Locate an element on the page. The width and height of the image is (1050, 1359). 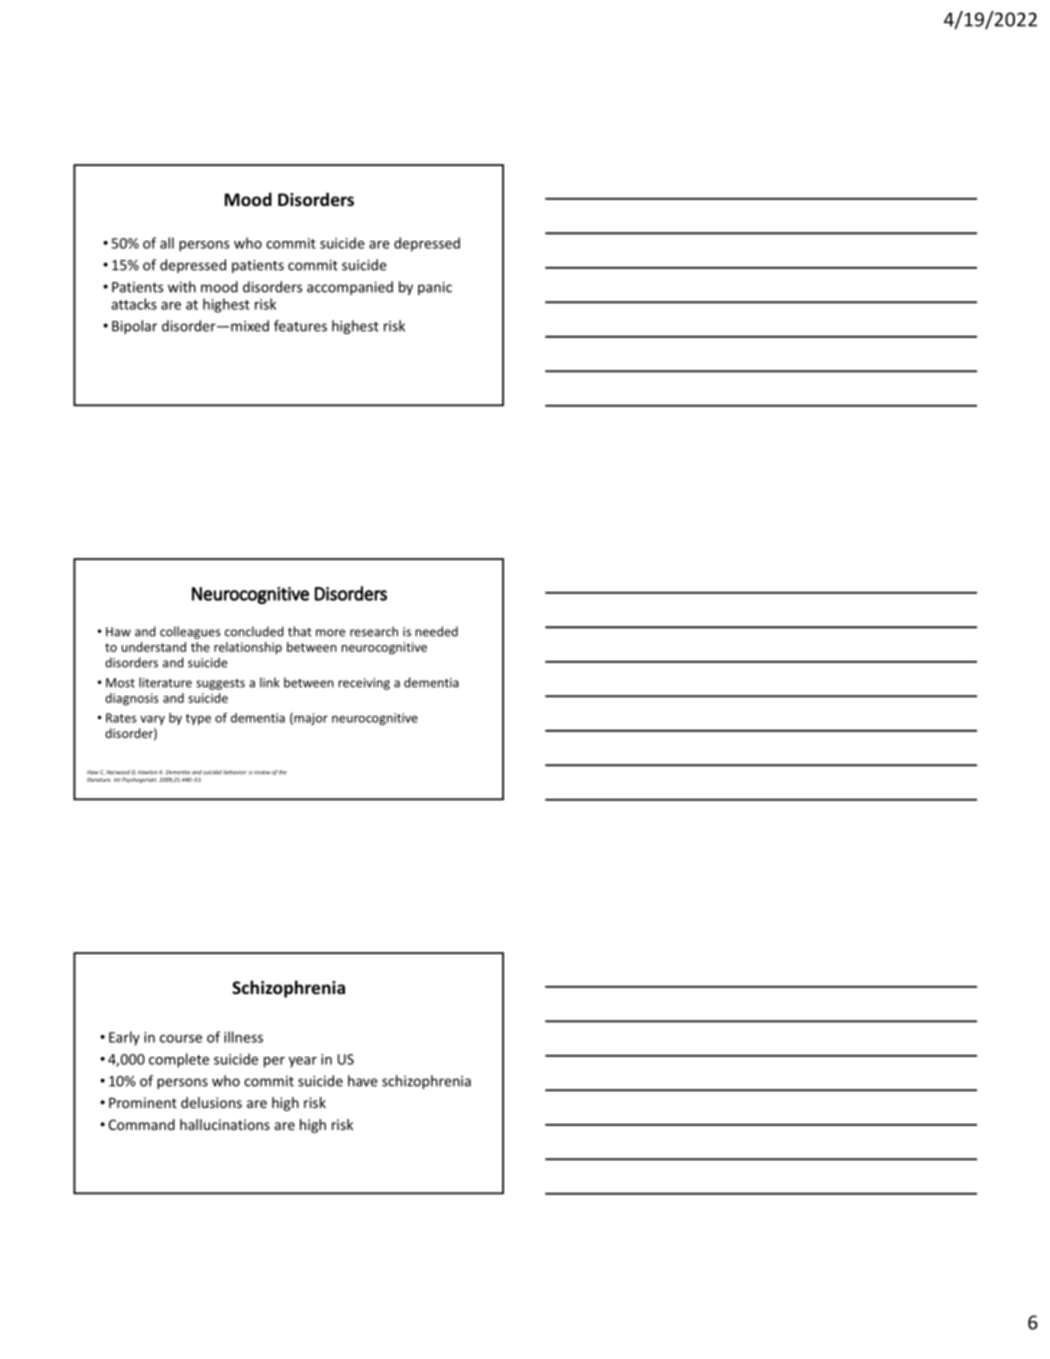
colleagues is located at coordinates (190, 632).
